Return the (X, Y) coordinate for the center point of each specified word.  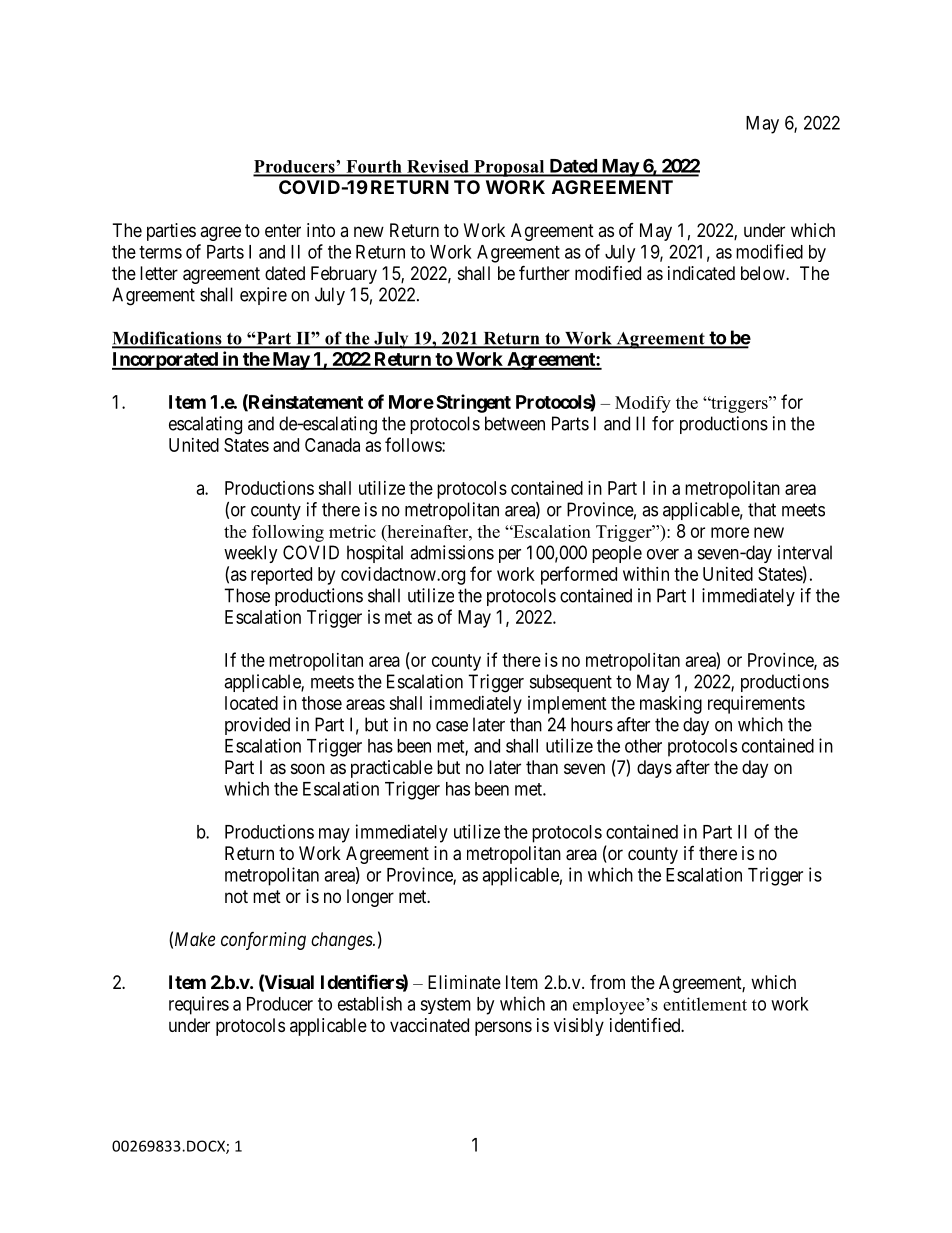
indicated (701, 273)
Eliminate (464, 982)
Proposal (509, 168)
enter (283, 230)
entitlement (705, 1004)
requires (199, 1005)
